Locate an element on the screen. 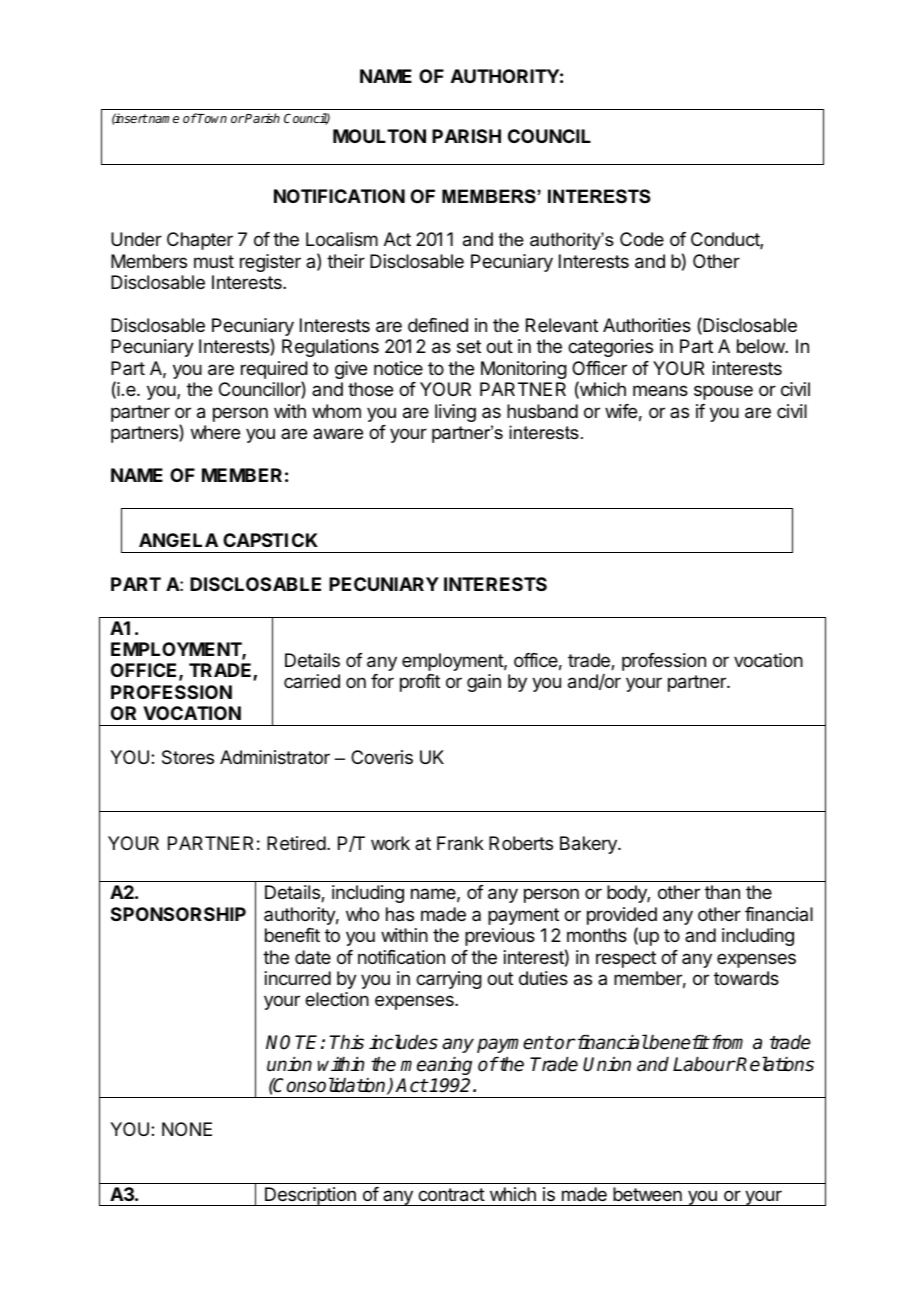 The width and height of the screenshot is (924, 1308). contract is located at coordinates (451, 1195).
